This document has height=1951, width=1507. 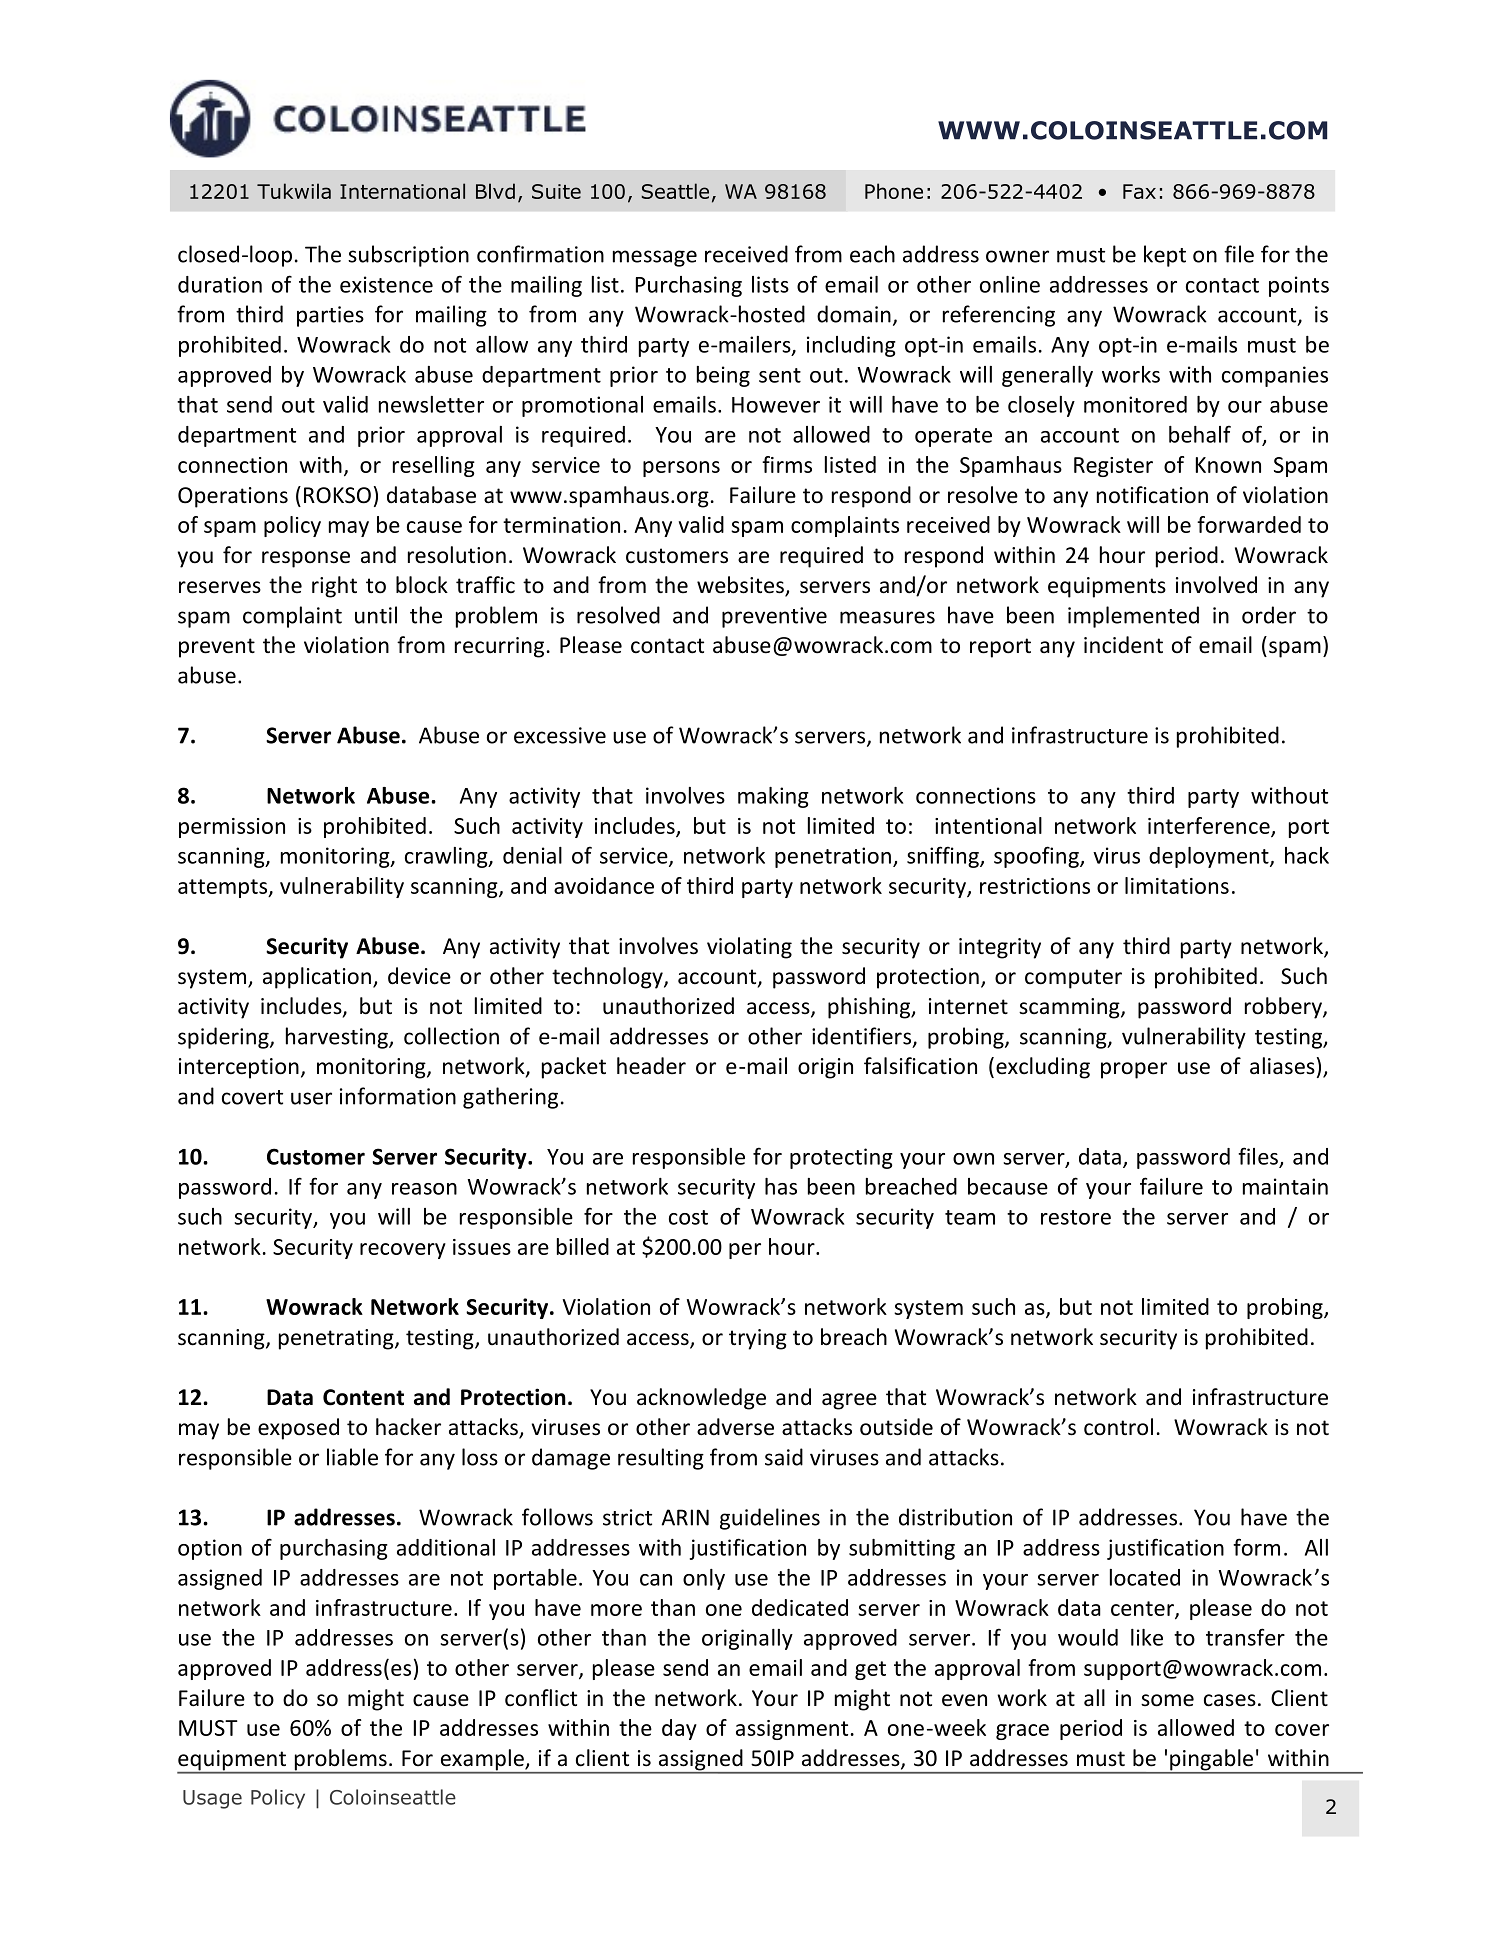 I want to click on implemented, so click(x=1133, y=617).
